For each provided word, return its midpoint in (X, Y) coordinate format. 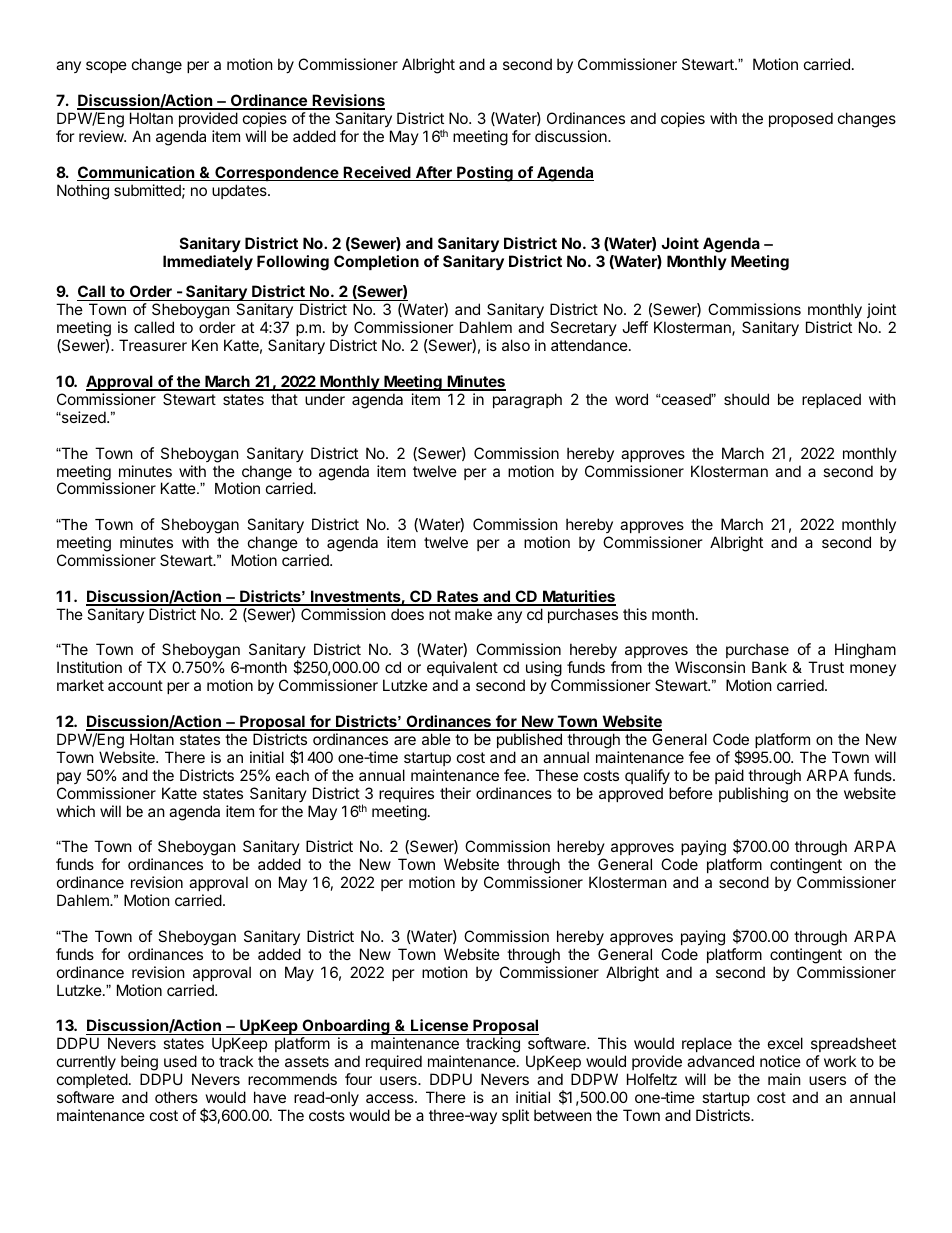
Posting (485, 174)
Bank (769, 667)
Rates (458, 597)
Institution (89, 667)
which (76, 811)
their (455, 793)
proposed (801, 119)
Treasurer (153, 345)
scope (106, 67)
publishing (753, 795)
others (176, 1097)
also (516, 345)
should (746, 399)
